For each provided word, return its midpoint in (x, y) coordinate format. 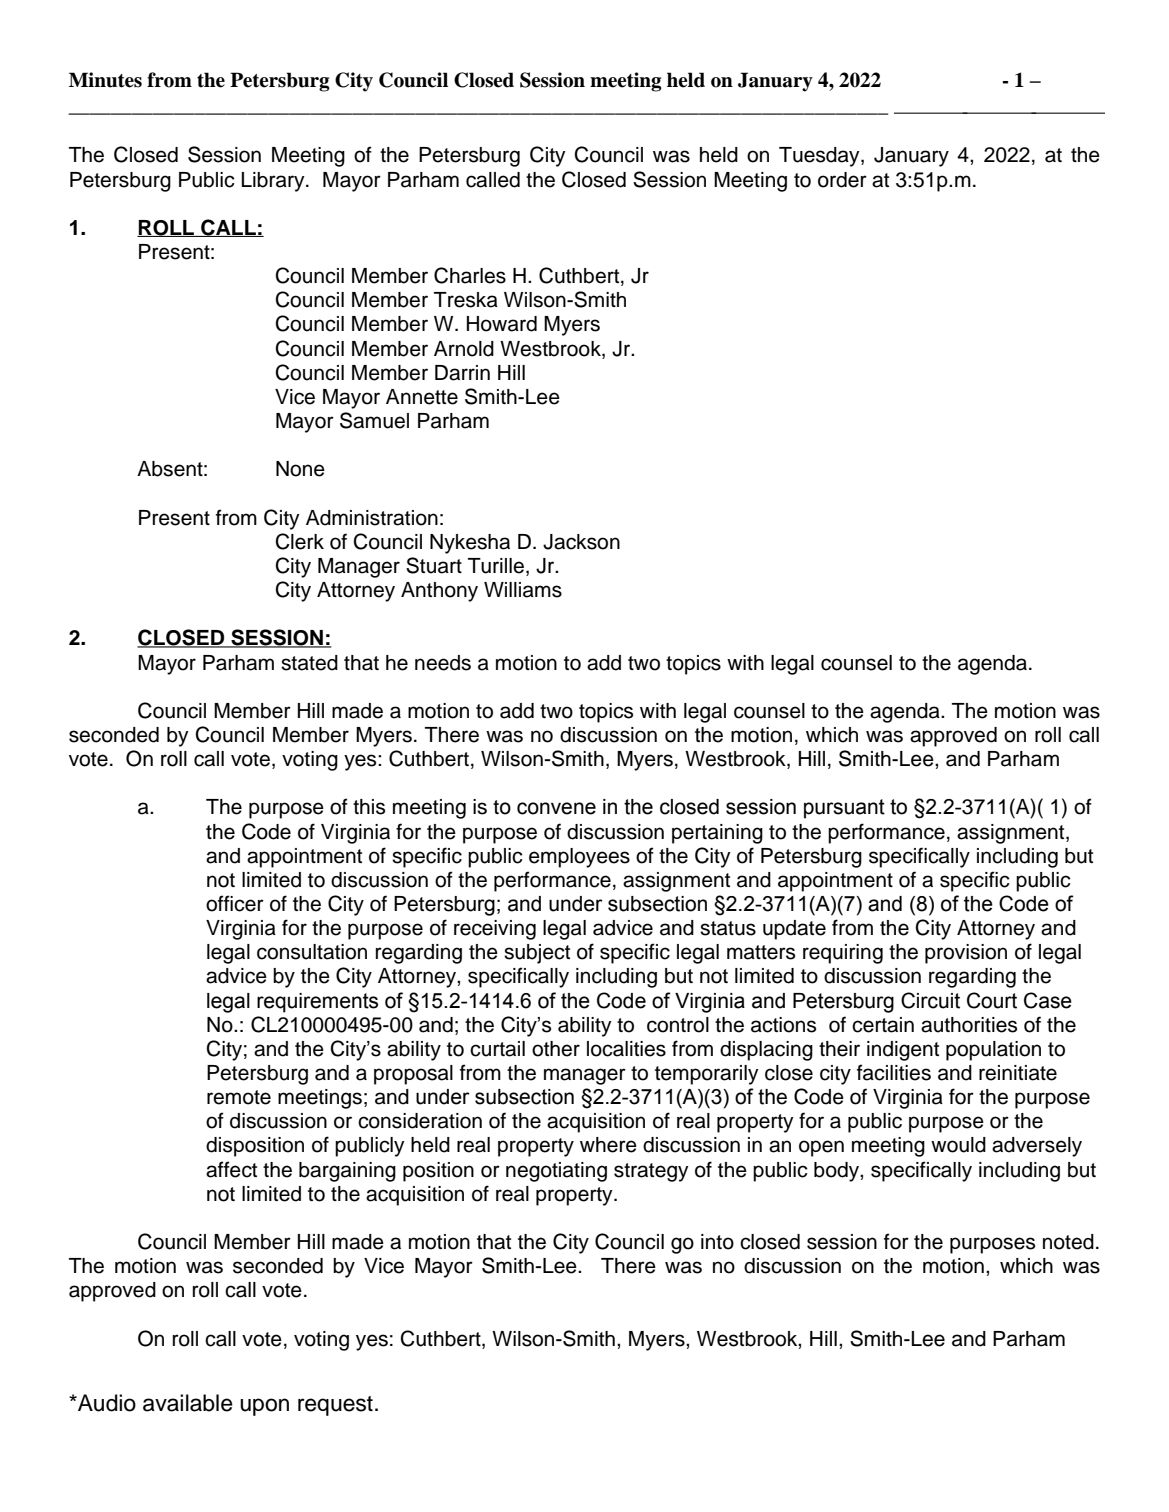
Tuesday (820, 157)
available (188, 1403)
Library (274, 182)
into (717, 1242)
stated (309, 663)
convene (556, 808)
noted (1068, 1242)
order (842, 180)
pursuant (844, 809)
